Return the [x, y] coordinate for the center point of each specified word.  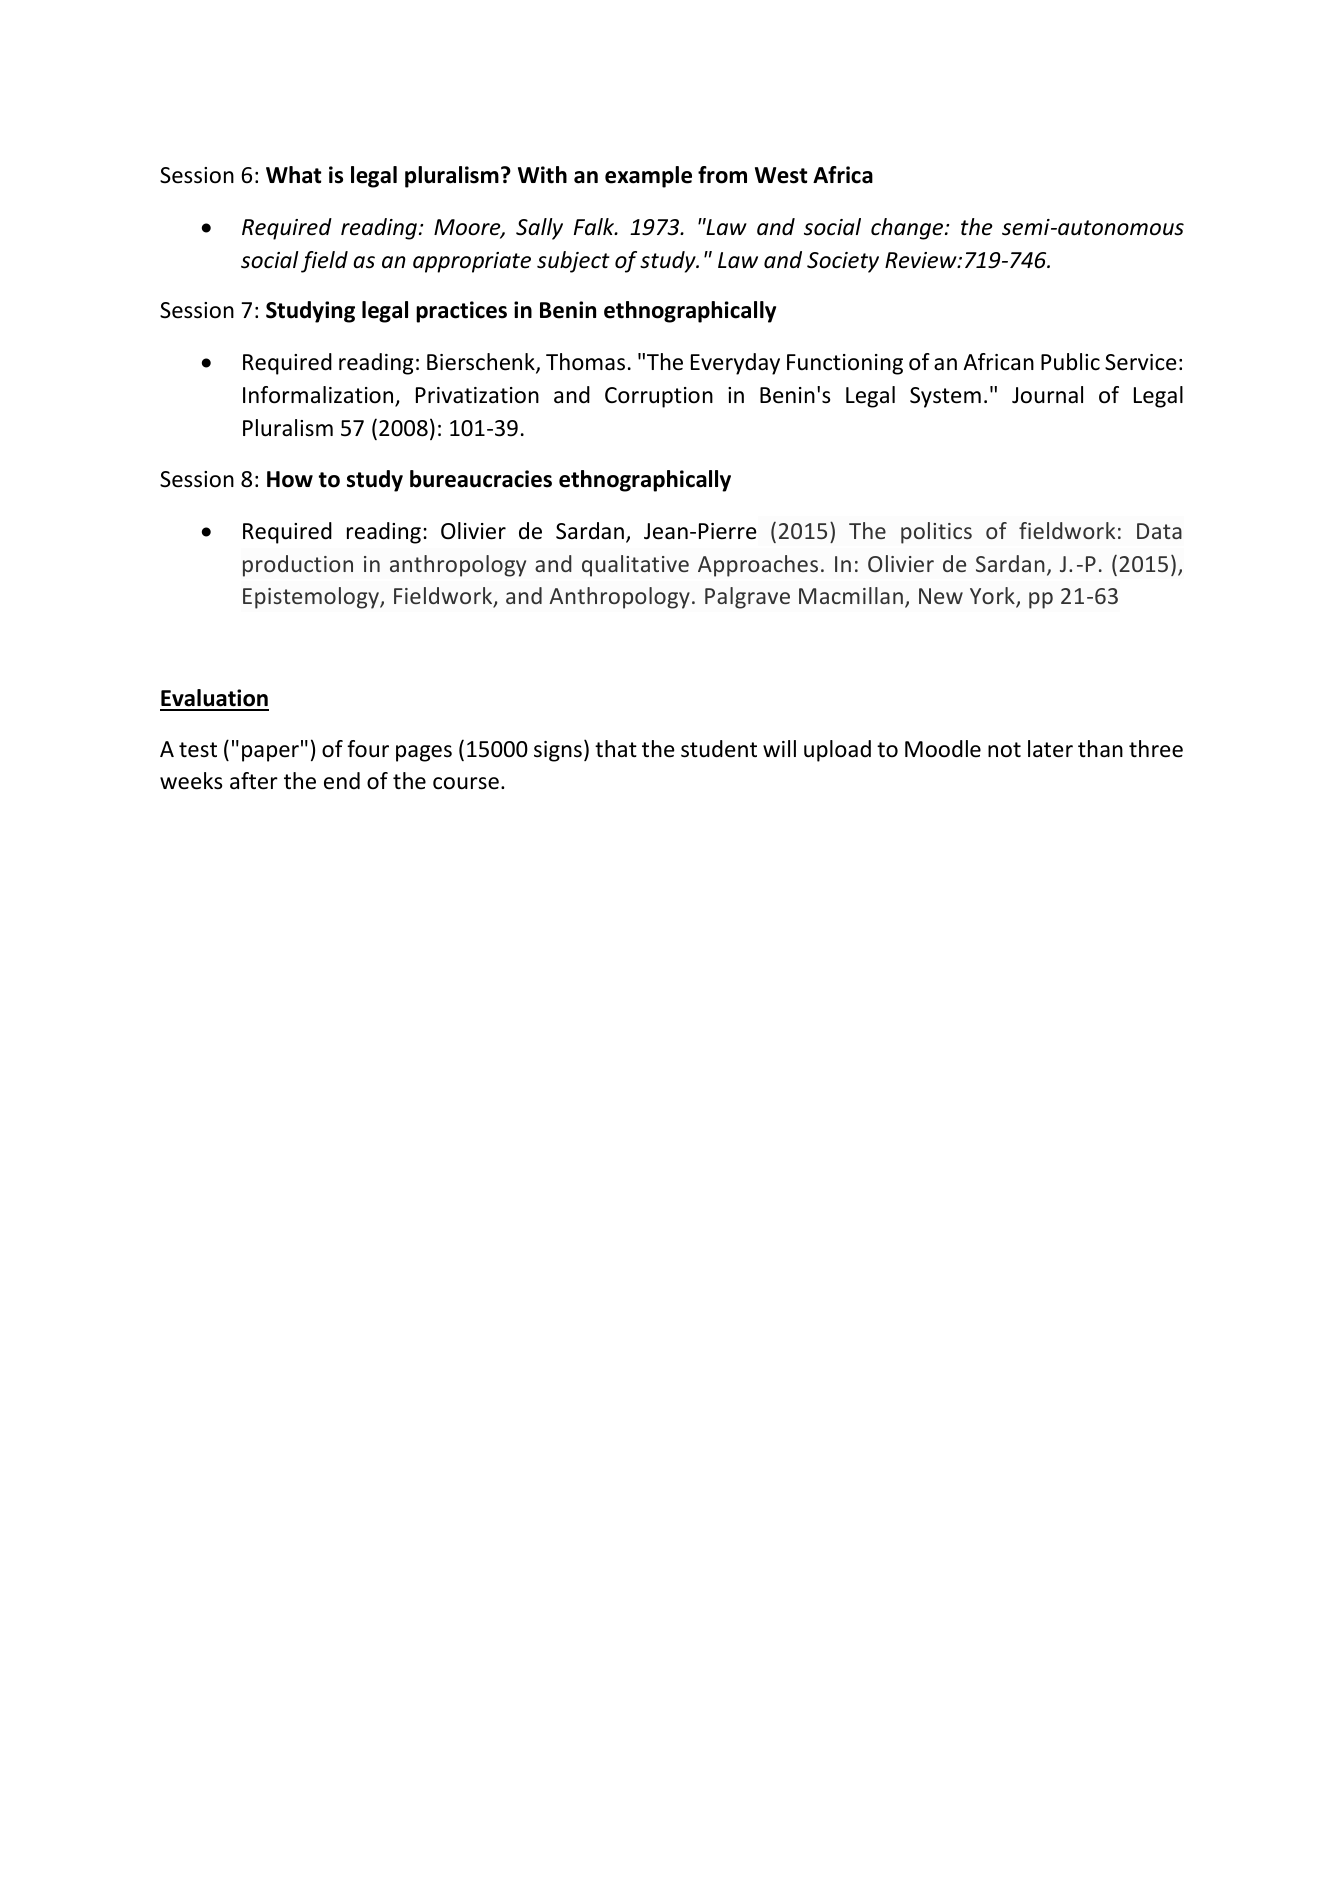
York [993, 597]
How [290, 479]
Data [1159, 531]
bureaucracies [481, 479]
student [719, 749]
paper [270, 753]
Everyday [735, 364]
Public [1070, 362]
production [298, 566]
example [648, 177]
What [293, 175]
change [908, 229]
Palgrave [747, 598]
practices [461, 312]
